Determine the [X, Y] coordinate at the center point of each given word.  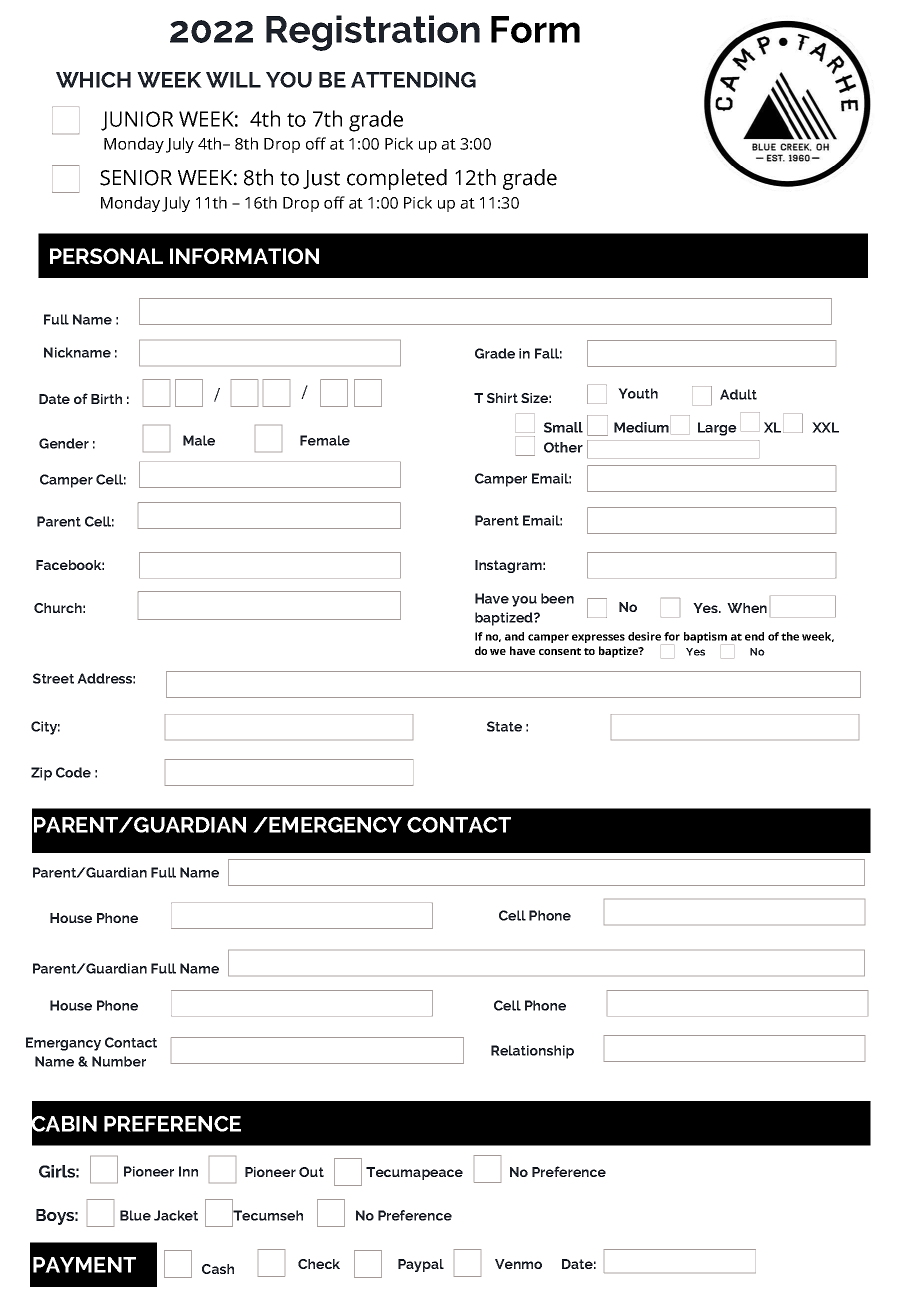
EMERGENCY [334, 825]
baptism [705, 637]
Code [73, 772]
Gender [64, 443]
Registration [373, 33]
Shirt [502, 398]
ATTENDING [413, 80]
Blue [135, 1215]
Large [717, 429]
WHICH [93, 80]
